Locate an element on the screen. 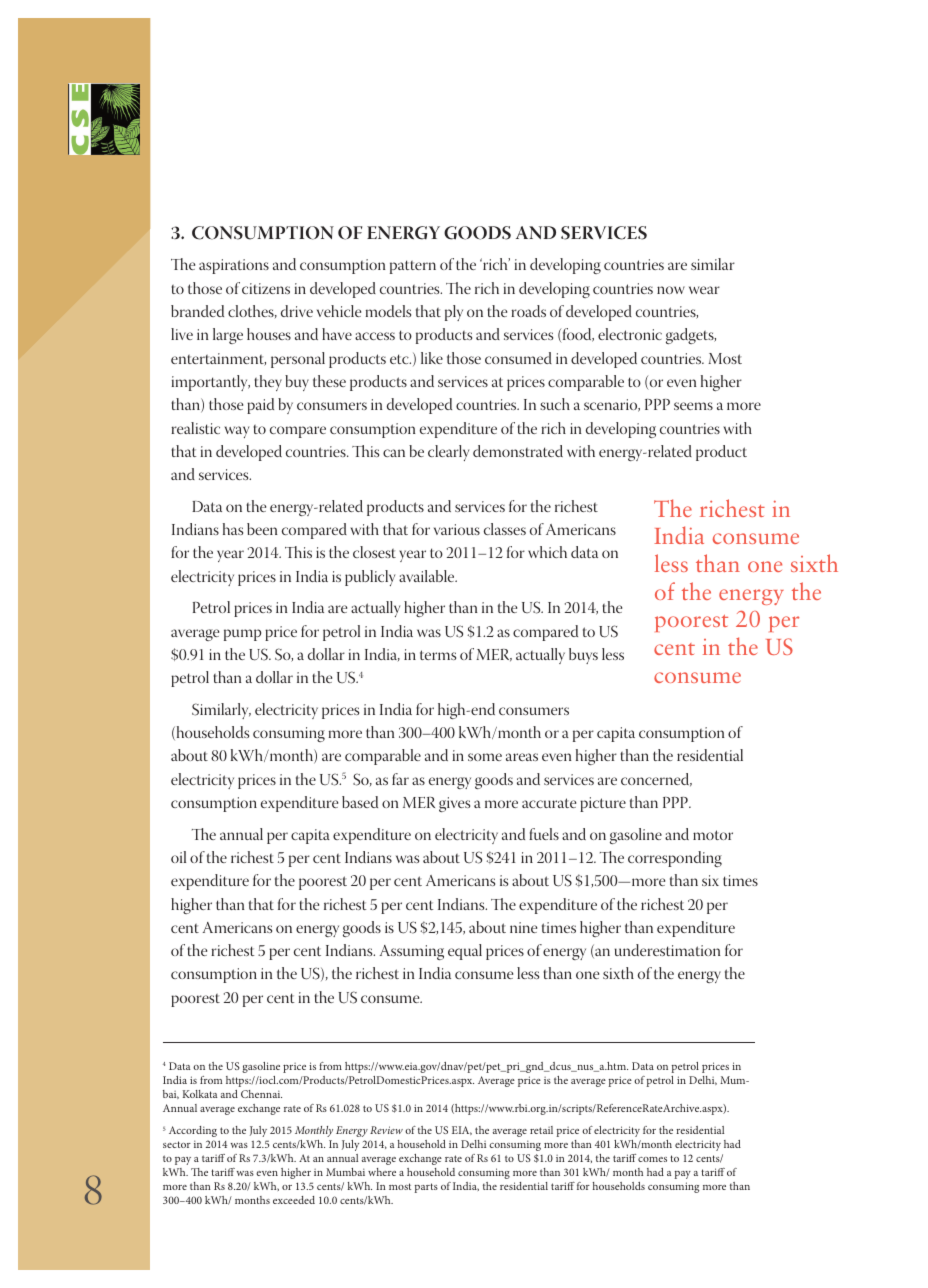 This screenshot has height=1288, width=928. now is located at coordinates (671, 290).
